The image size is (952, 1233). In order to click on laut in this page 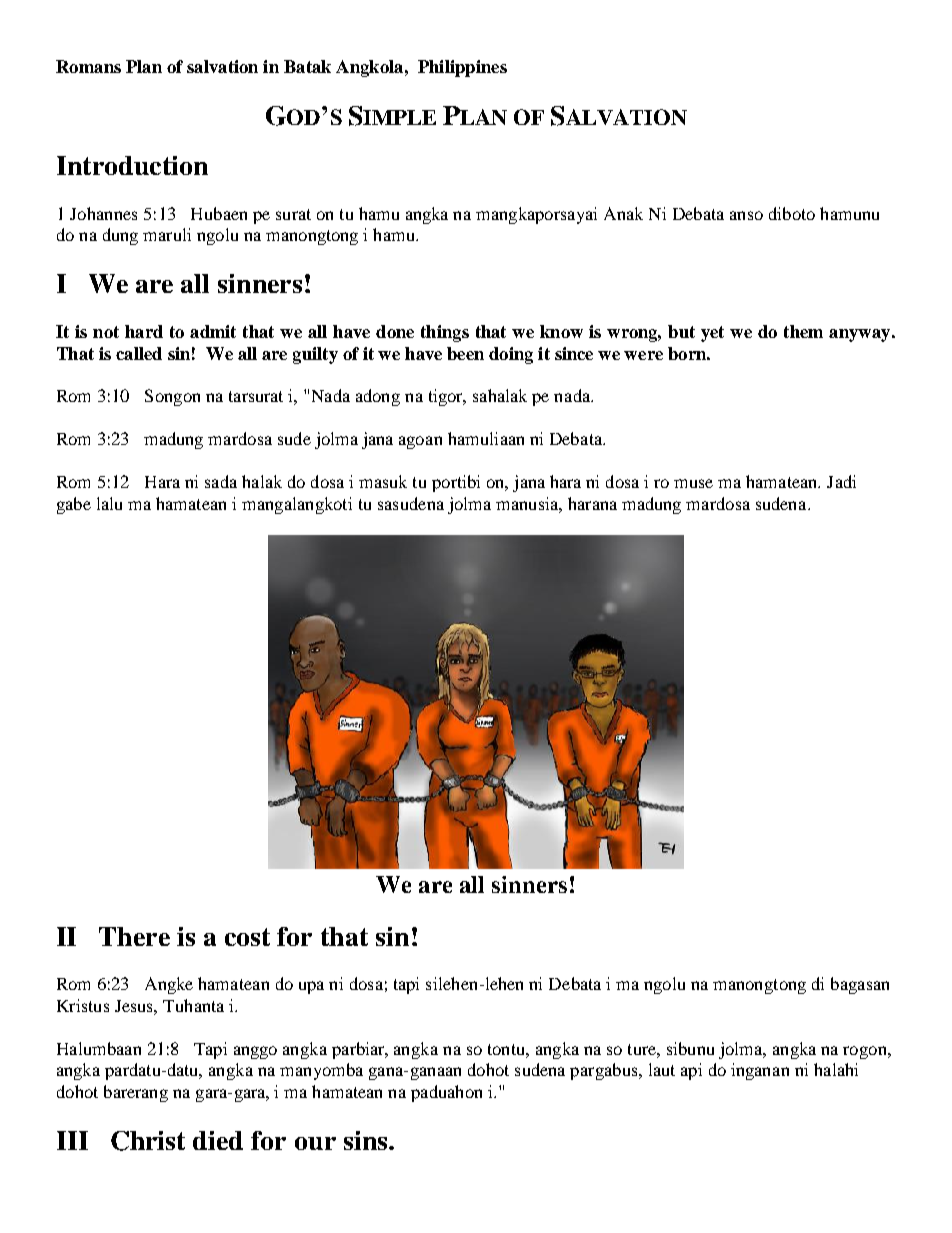, I will do `click(662, 1069)`.
